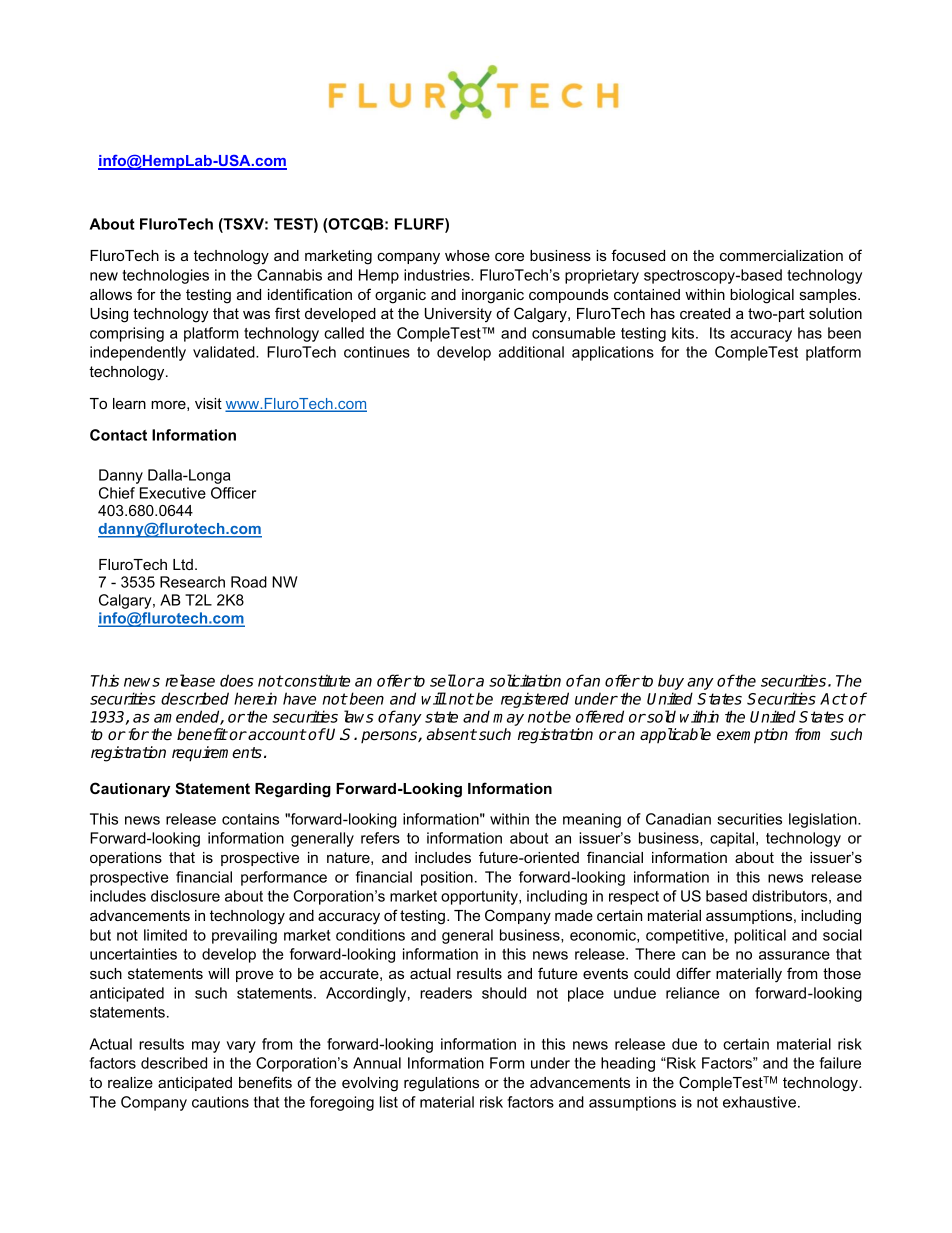 The image size is (952, 1233). What do you see at coordinates (166, 276) in the screenshot?
I see `technologies` at bounding box center [166, 276].
